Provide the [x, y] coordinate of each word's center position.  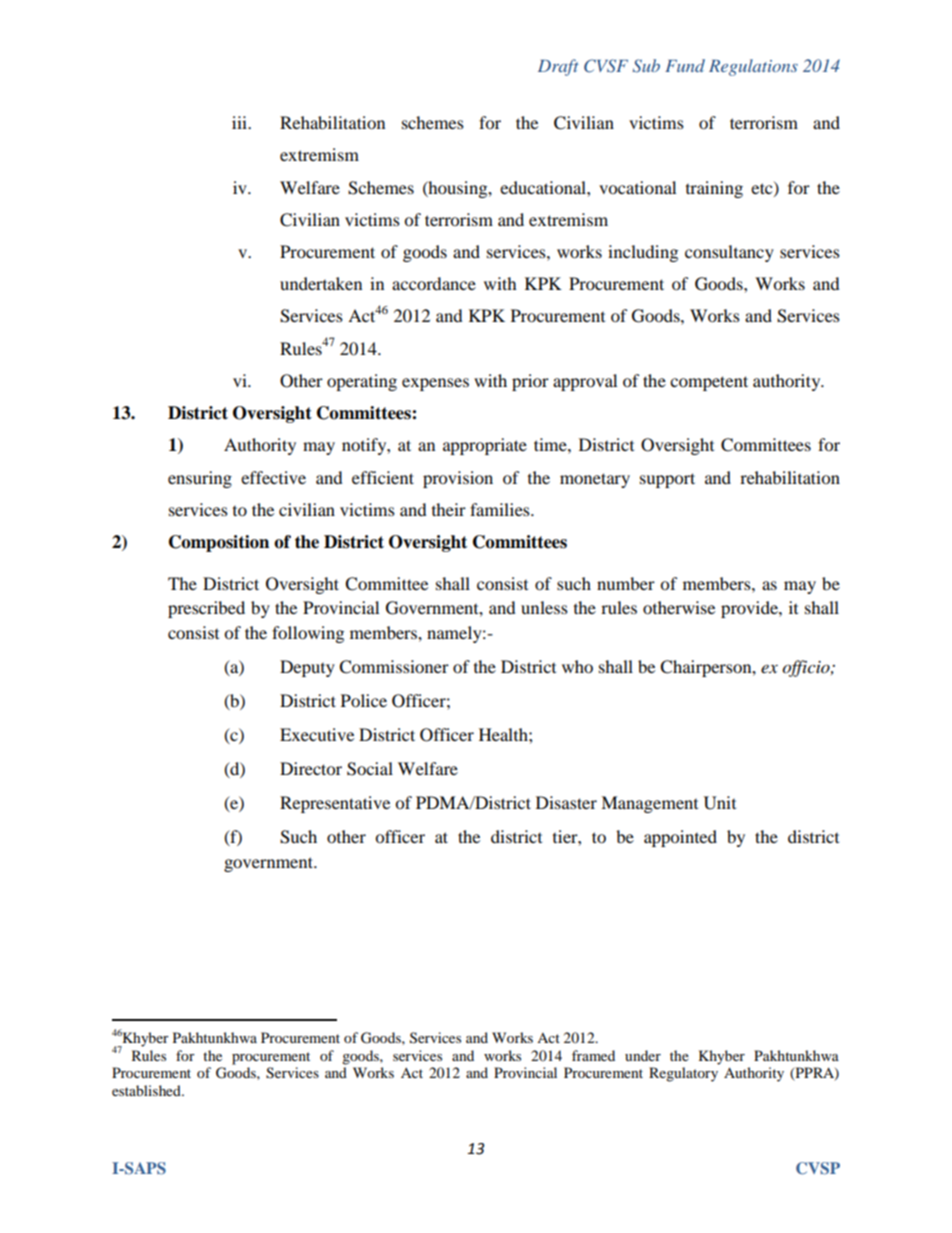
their [449, 509]
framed [593, 1055]
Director [311, 768]
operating [362, 382]
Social [370, 769]
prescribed [206, 609]
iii [241, 122]
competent [709, 383]
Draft [558, 67]
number [626, 583]
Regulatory [683, 1074]
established [147, 1090]
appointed [680, 838]
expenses [435, 384]
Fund [685, 65]
